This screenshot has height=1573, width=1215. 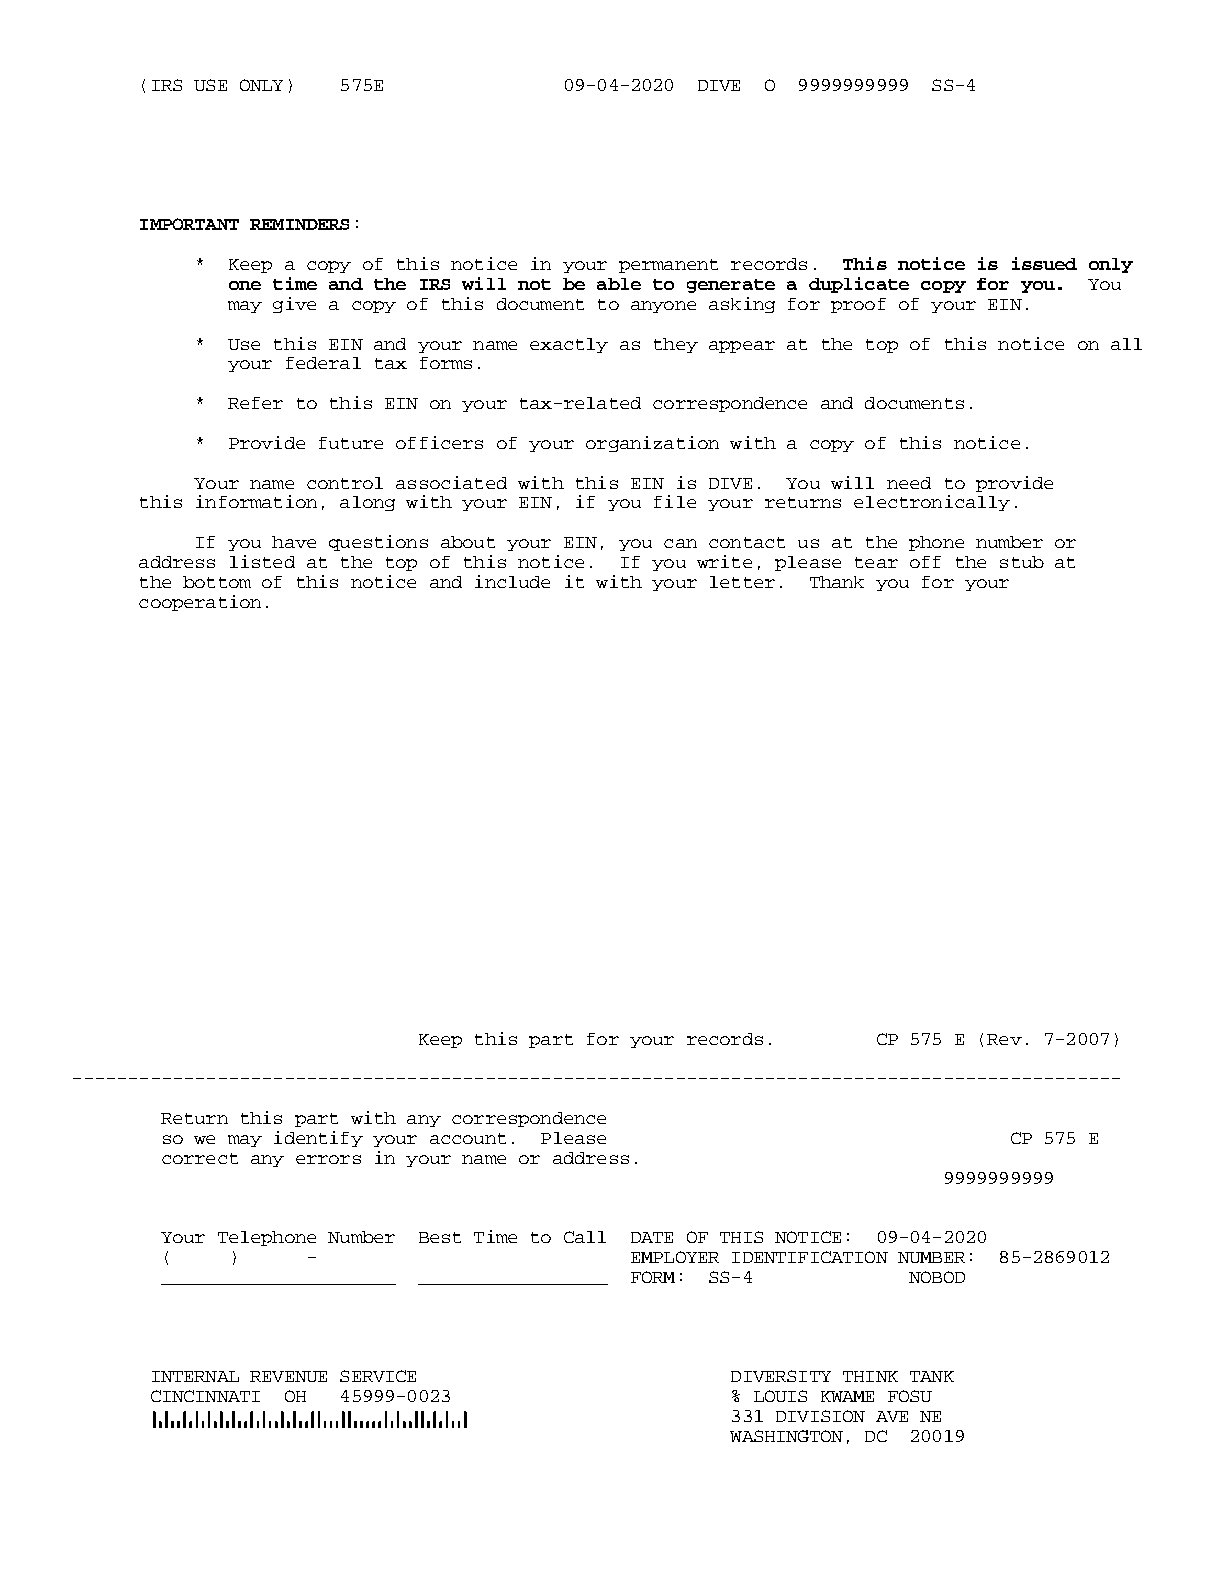 I want to click on able, so click(x=619, y=284).
